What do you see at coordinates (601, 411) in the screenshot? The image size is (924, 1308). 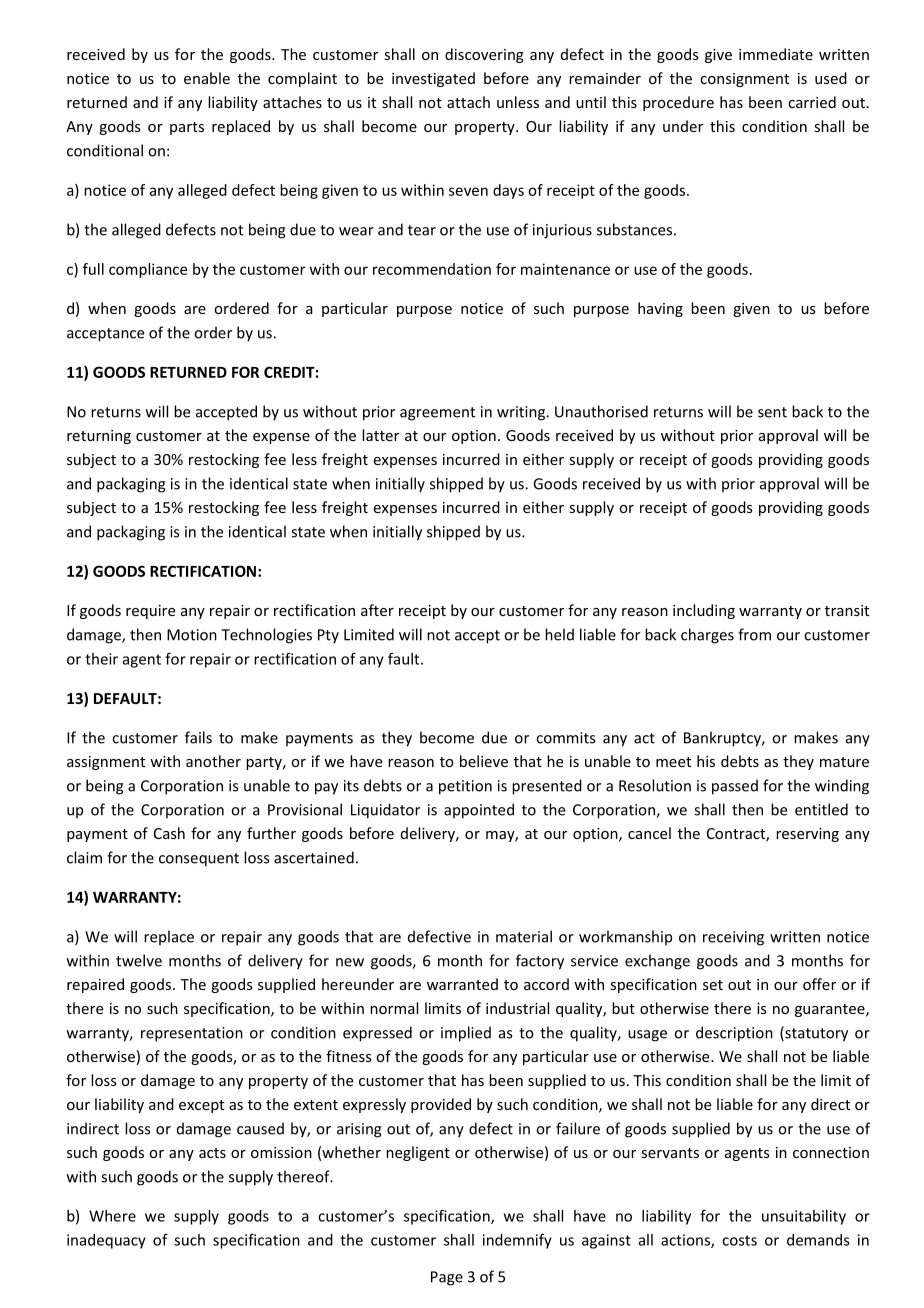 I see `Unauthorised` at bounding box center [601, 411].
